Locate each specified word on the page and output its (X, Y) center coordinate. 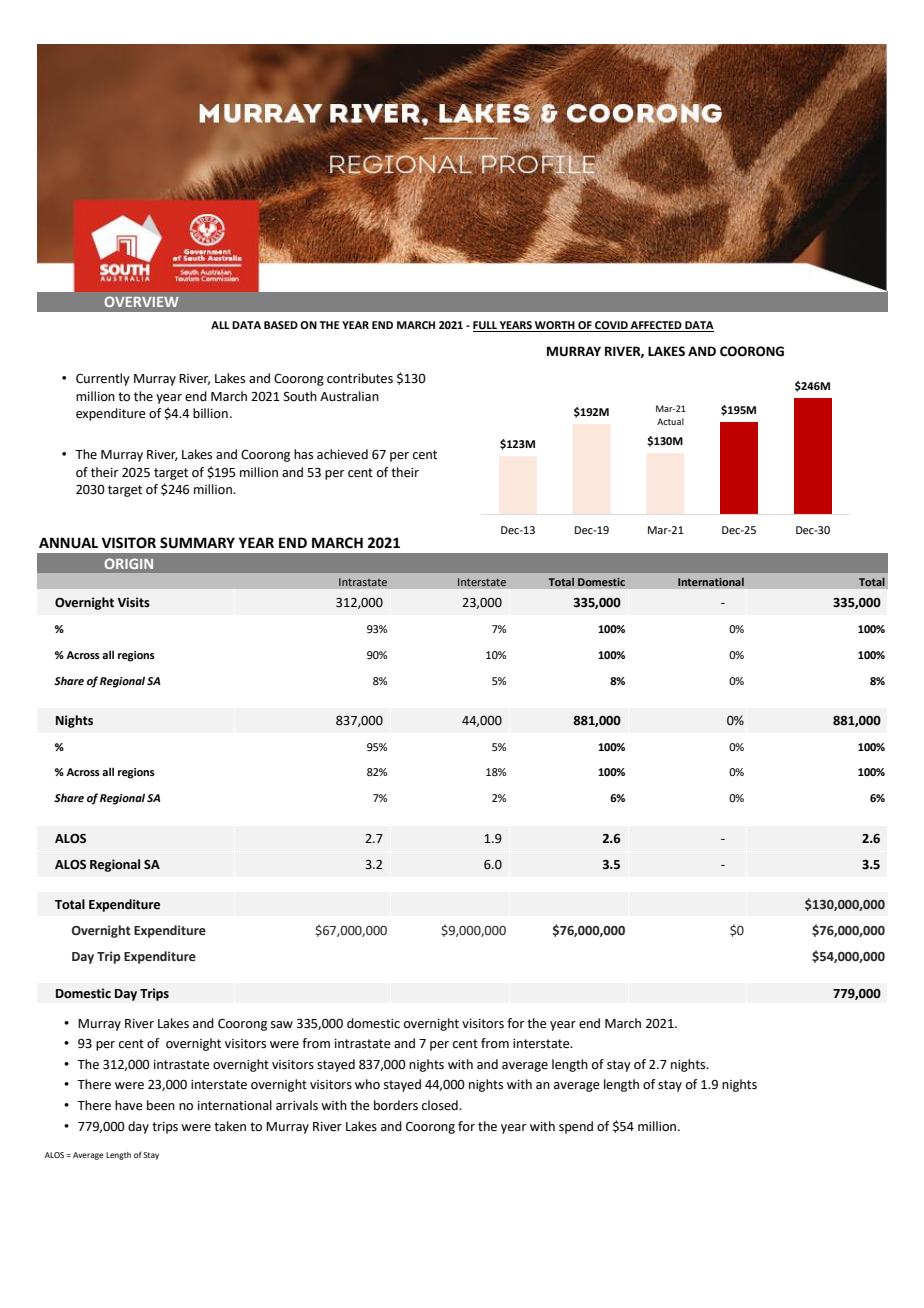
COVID (611, 326)
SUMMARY (197, 543)
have (129, 1105)
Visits (134, 602)
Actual (670, 421)
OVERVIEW (142, 301)
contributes (360, 378)
